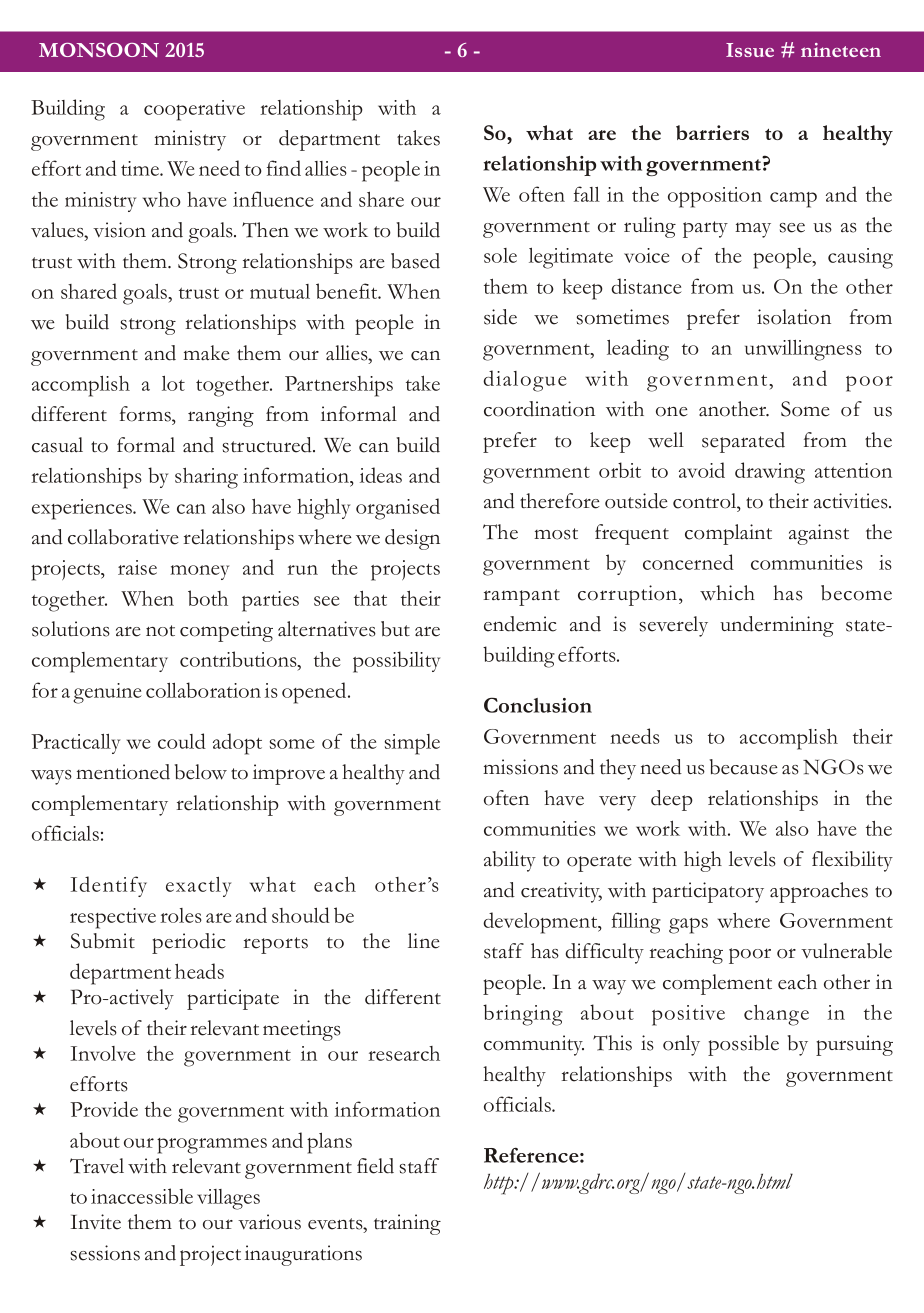 Image resolution: width=924 pixels, height=1313 pixels. Describe the element at coordinates (142, 1196) in the page. I see `inaccessible` at that location.
